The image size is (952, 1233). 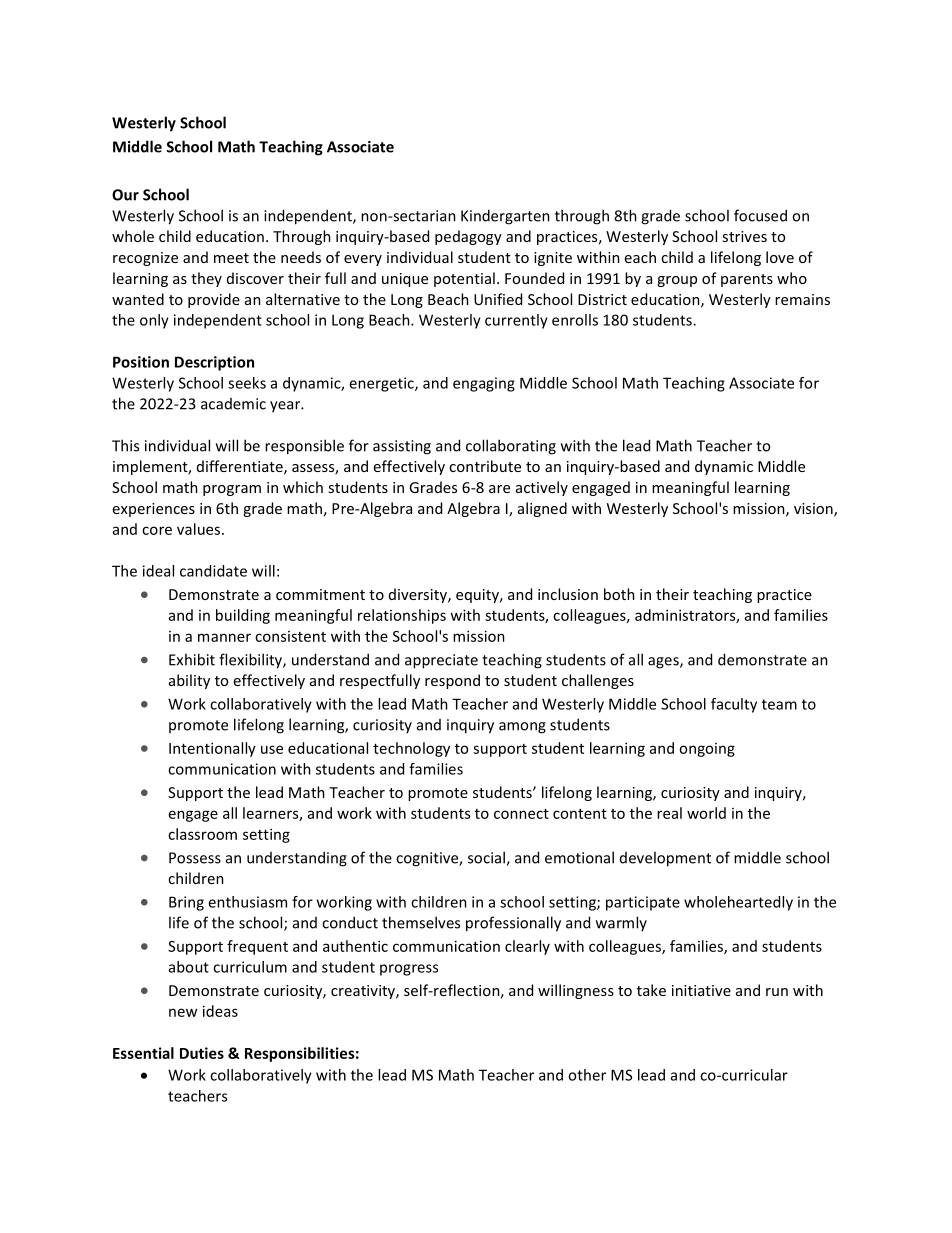 What do you see at coordinates (224, 637) in the image?
I see `manner` at bounding box center [224, 637].
